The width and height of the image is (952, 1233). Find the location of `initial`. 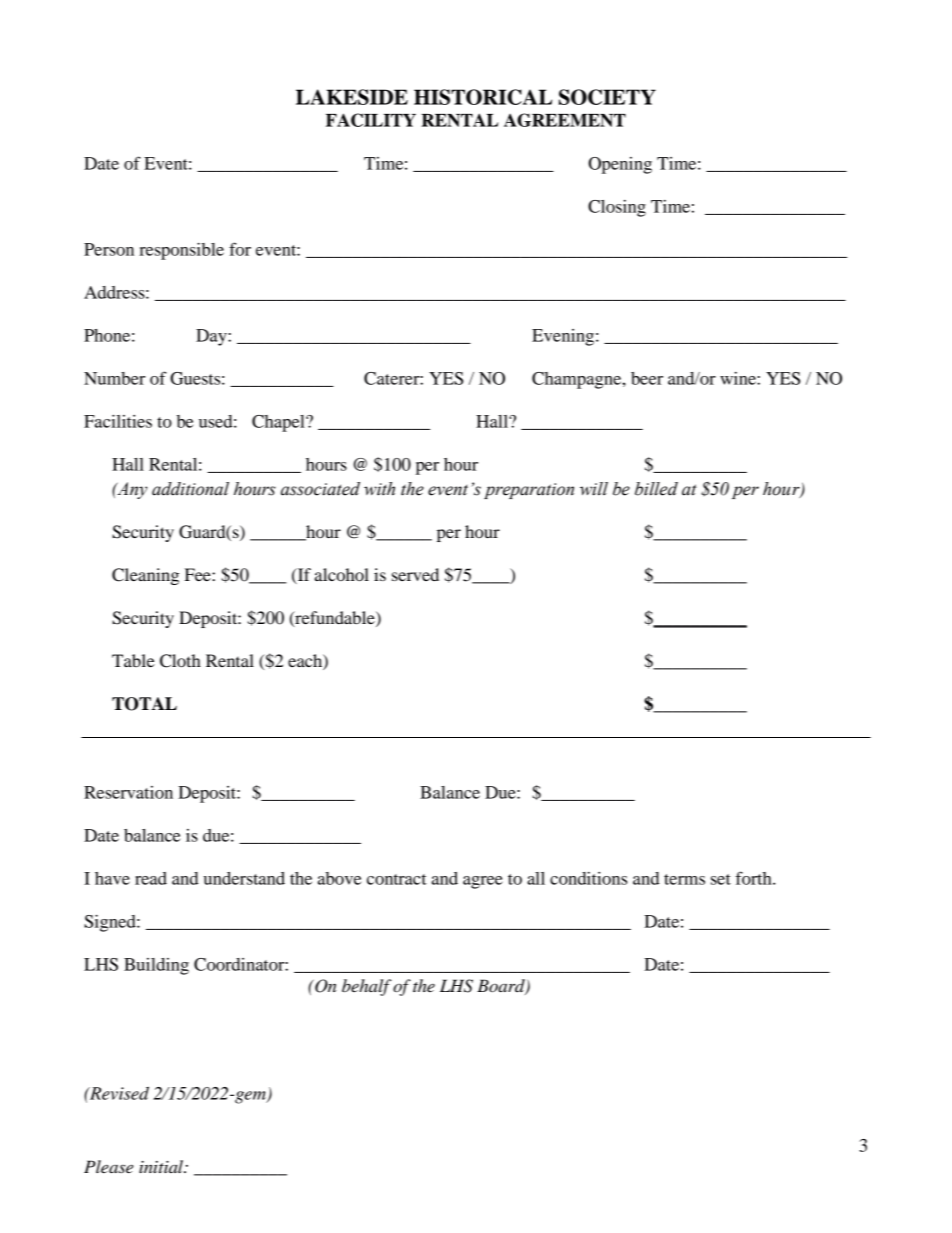

initial is located at coordinates (162, 1166).
